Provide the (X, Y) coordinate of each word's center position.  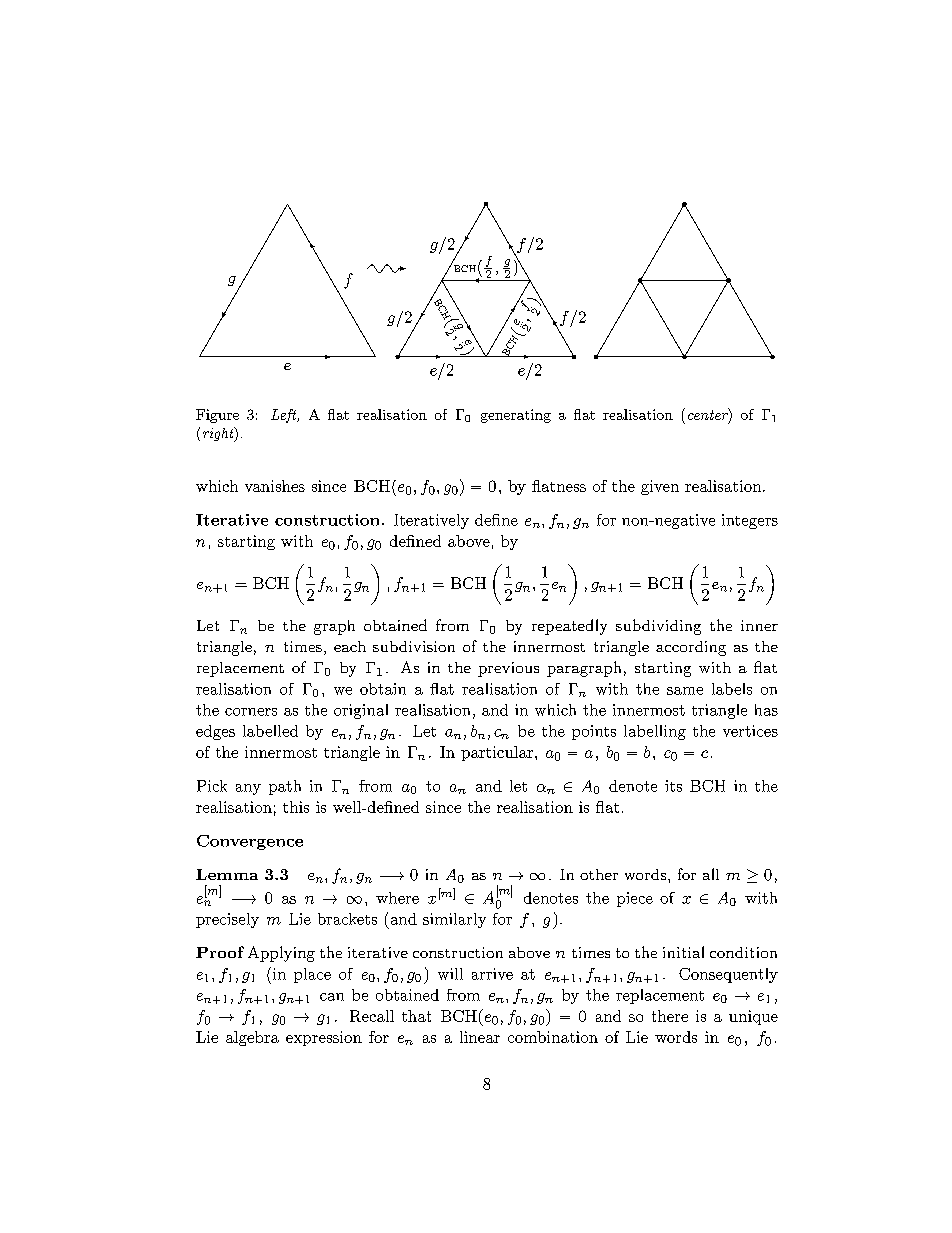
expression (324, 1038)
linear (480, 1037)
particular (498, 753)
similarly (454, 920)
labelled (270, 731)
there (670, 1016)
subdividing (658, 627)
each (350, 646)
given (660, 487)
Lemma (227, 874)
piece (635, 899)
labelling (655, 732)
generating (516, 416)
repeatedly (569, 627)
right (219, 434)
